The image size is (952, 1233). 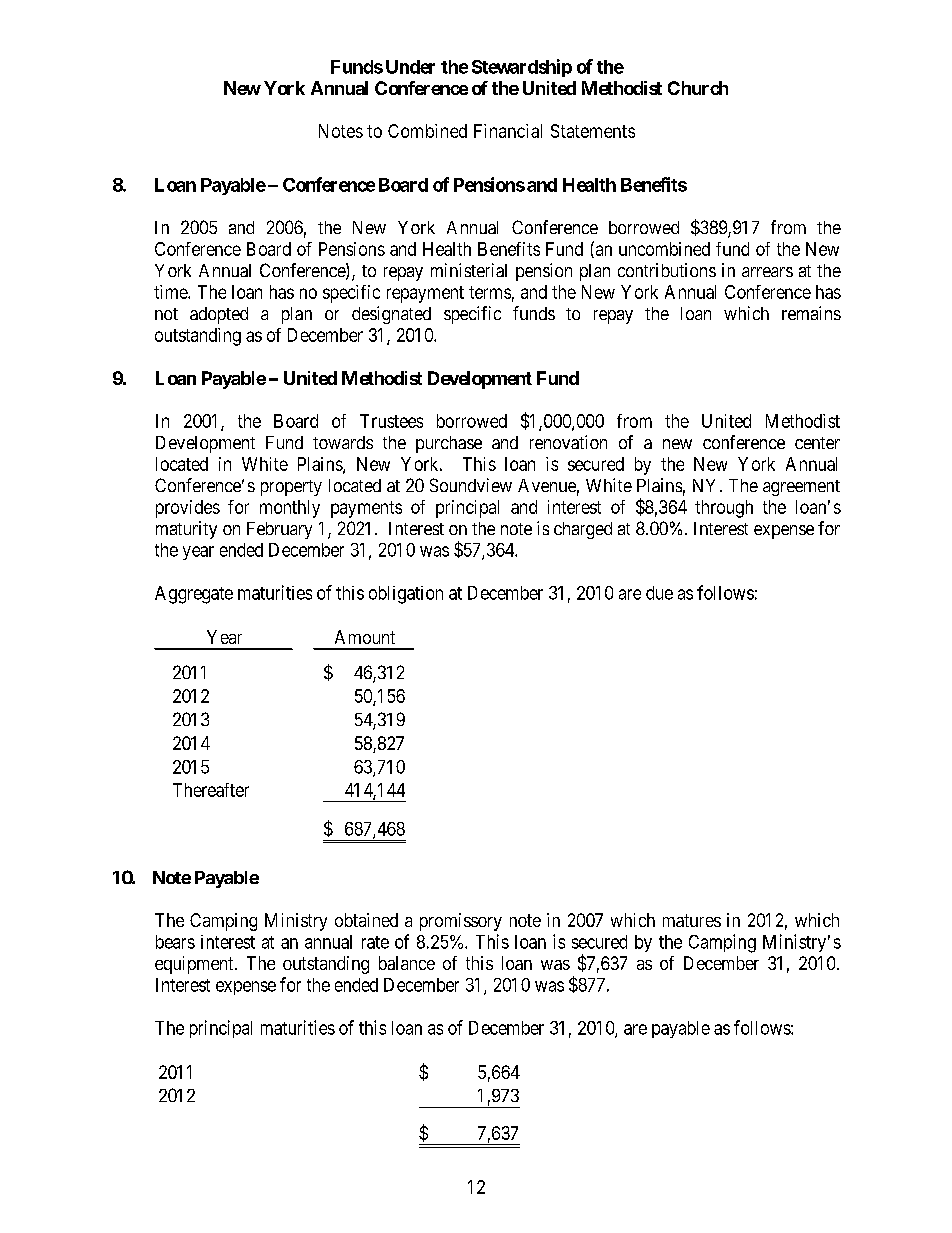 I want to click on Stewardship, so click(x=522, y=68).
